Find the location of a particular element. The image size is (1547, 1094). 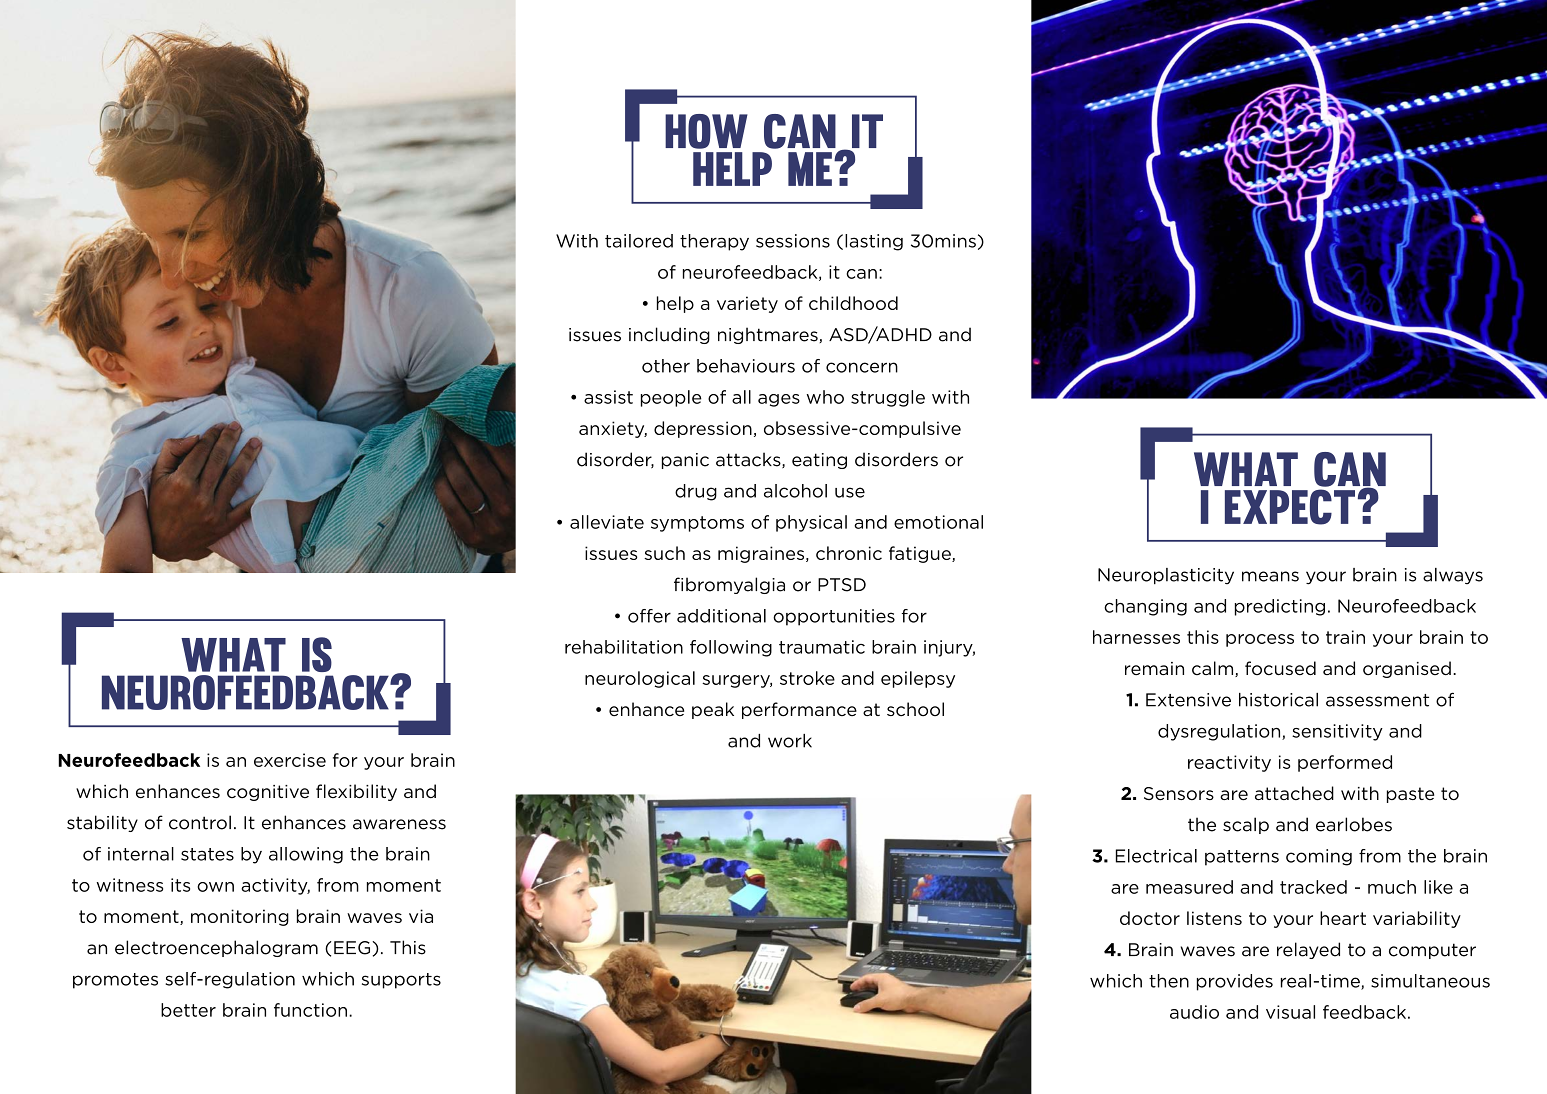

work is located at coordinates (790, 741).
